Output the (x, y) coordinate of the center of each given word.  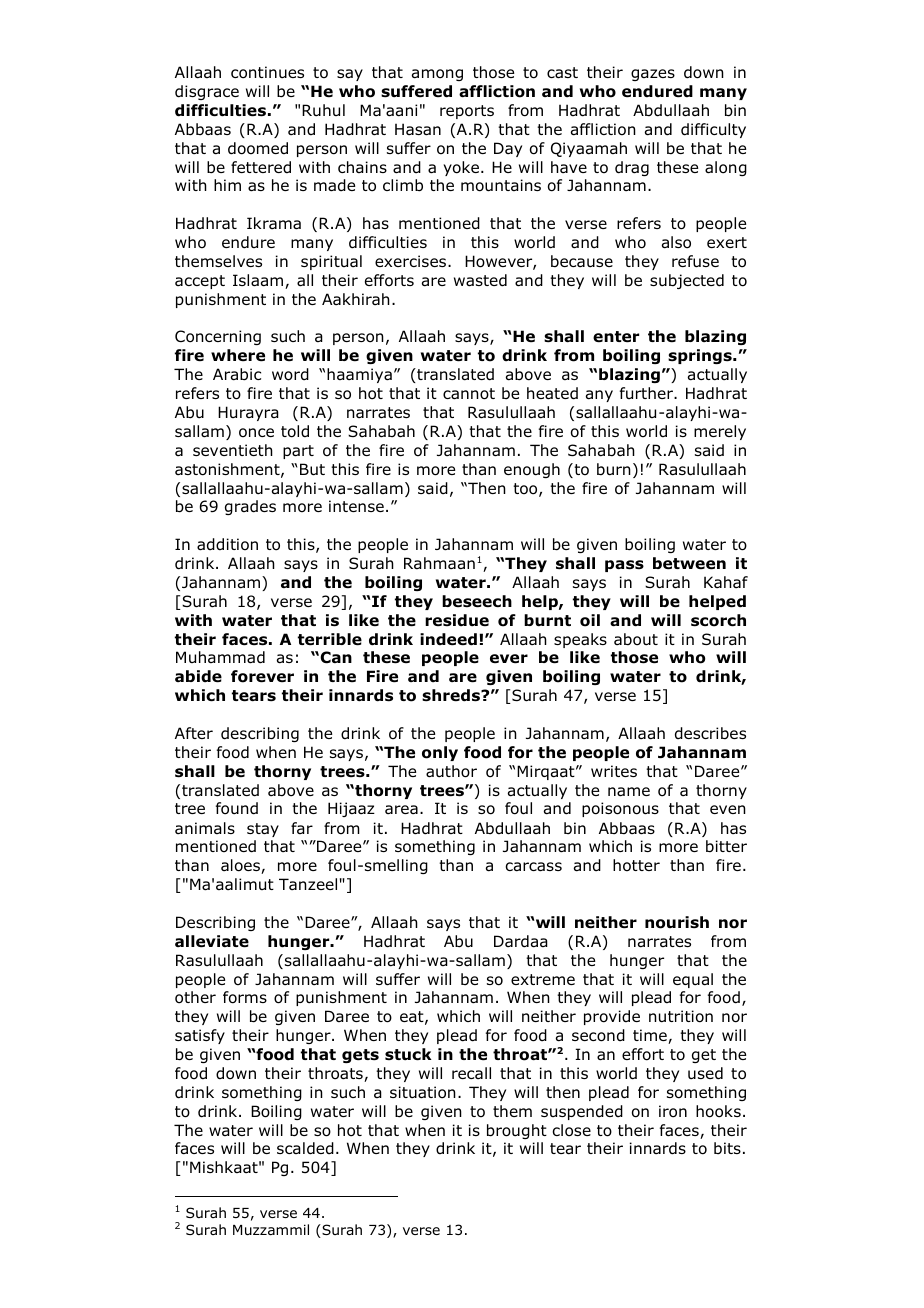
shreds (452, 695)
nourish (677, 922)
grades (250, 507)
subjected (687, 281)
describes (710, 733)
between (689, 563)
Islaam (259, 281)
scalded (305, 1148)
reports (467, 112)
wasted (480, 280)
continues (267, 72)
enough (532, 470)
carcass (533, 867)
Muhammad (220, 657)
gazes (653, 75)
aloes (241, 866)
